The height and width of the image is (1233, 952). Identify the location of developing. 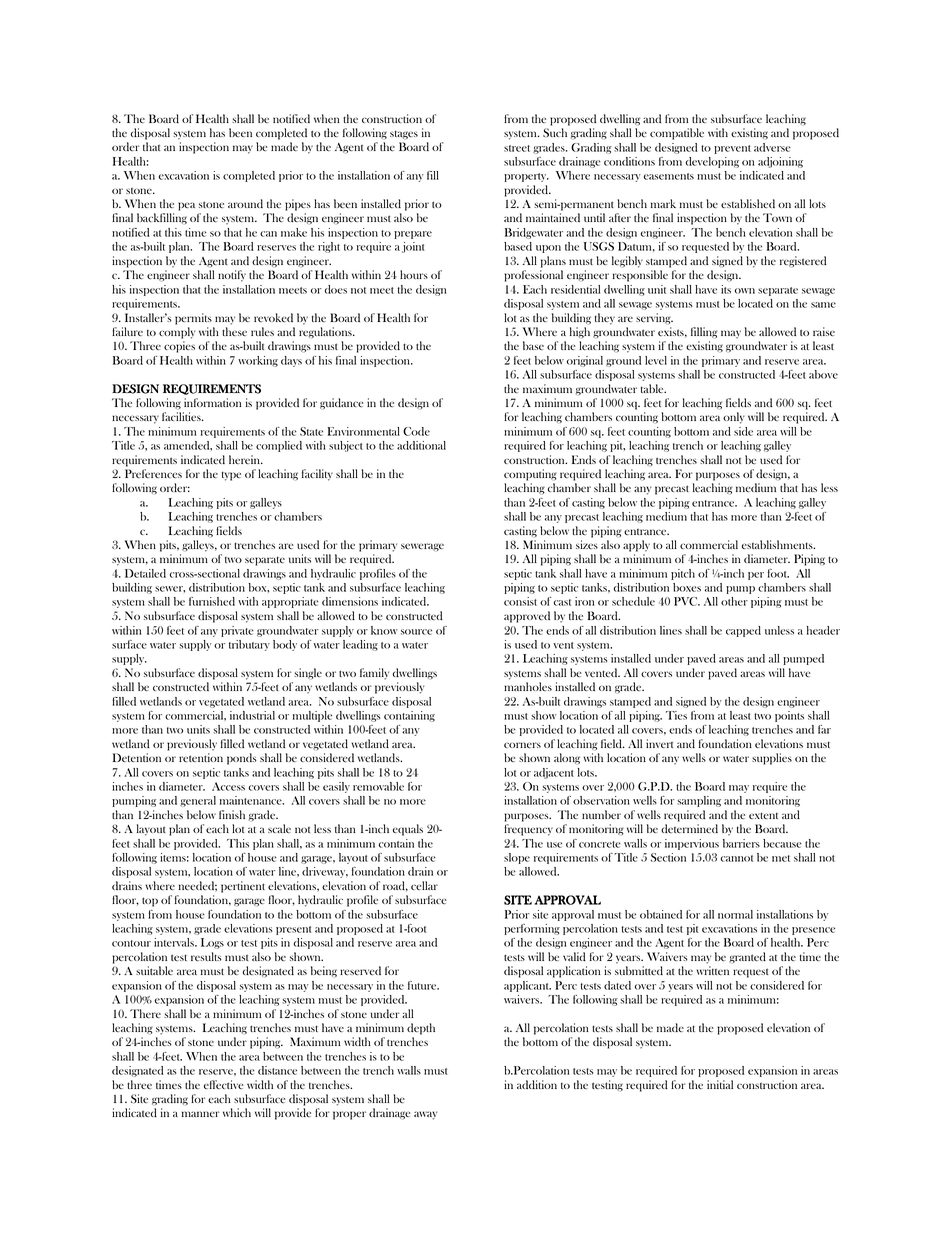
(712, 162).
